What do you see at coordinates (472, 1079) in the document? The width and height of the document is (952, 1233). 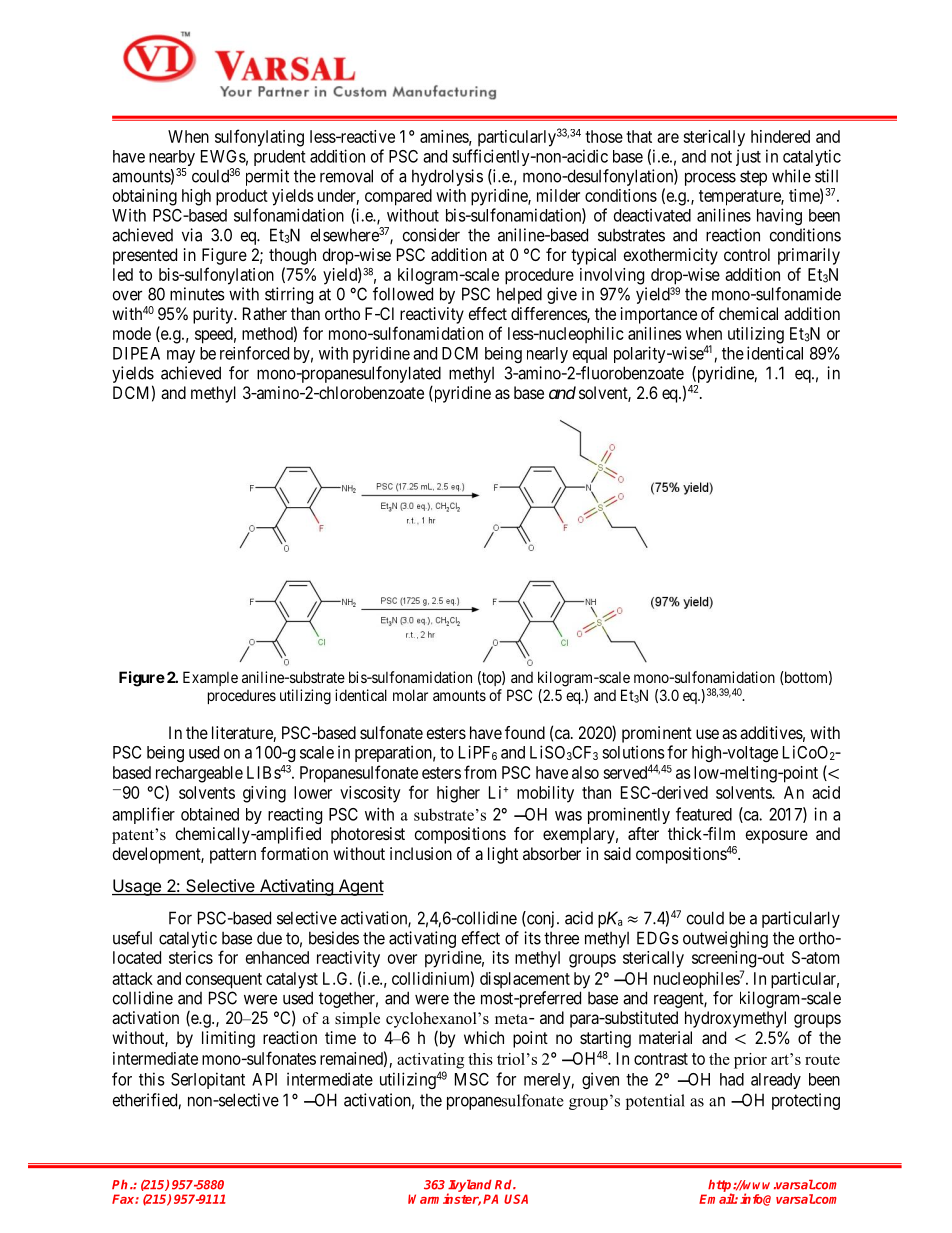 I see `MSC` at bounding box center [472, 1079].
